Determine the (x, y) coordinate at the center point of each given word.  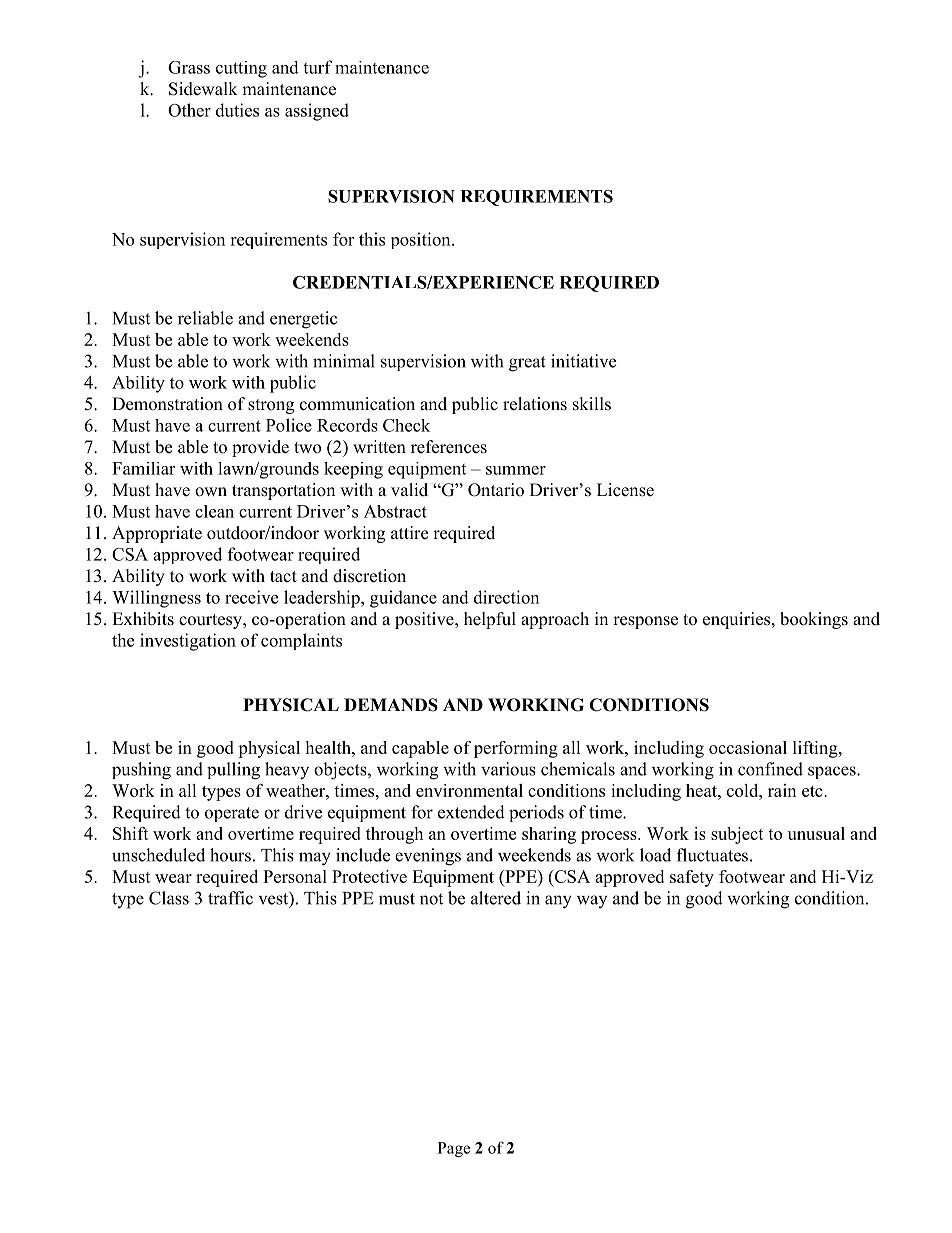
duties (237, 110)
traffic (230, 898)
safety (692, 878)
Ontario (496, 490)
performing (516, 749)
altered (496, 898)
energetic (303, 320)
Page (454, 1149)
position (422, 240)
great (527, 364)
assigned (317, 112)
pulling (233, 771)
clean (214, 511)
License (625, 490)
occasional (748, 747)
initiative (583, 361)
